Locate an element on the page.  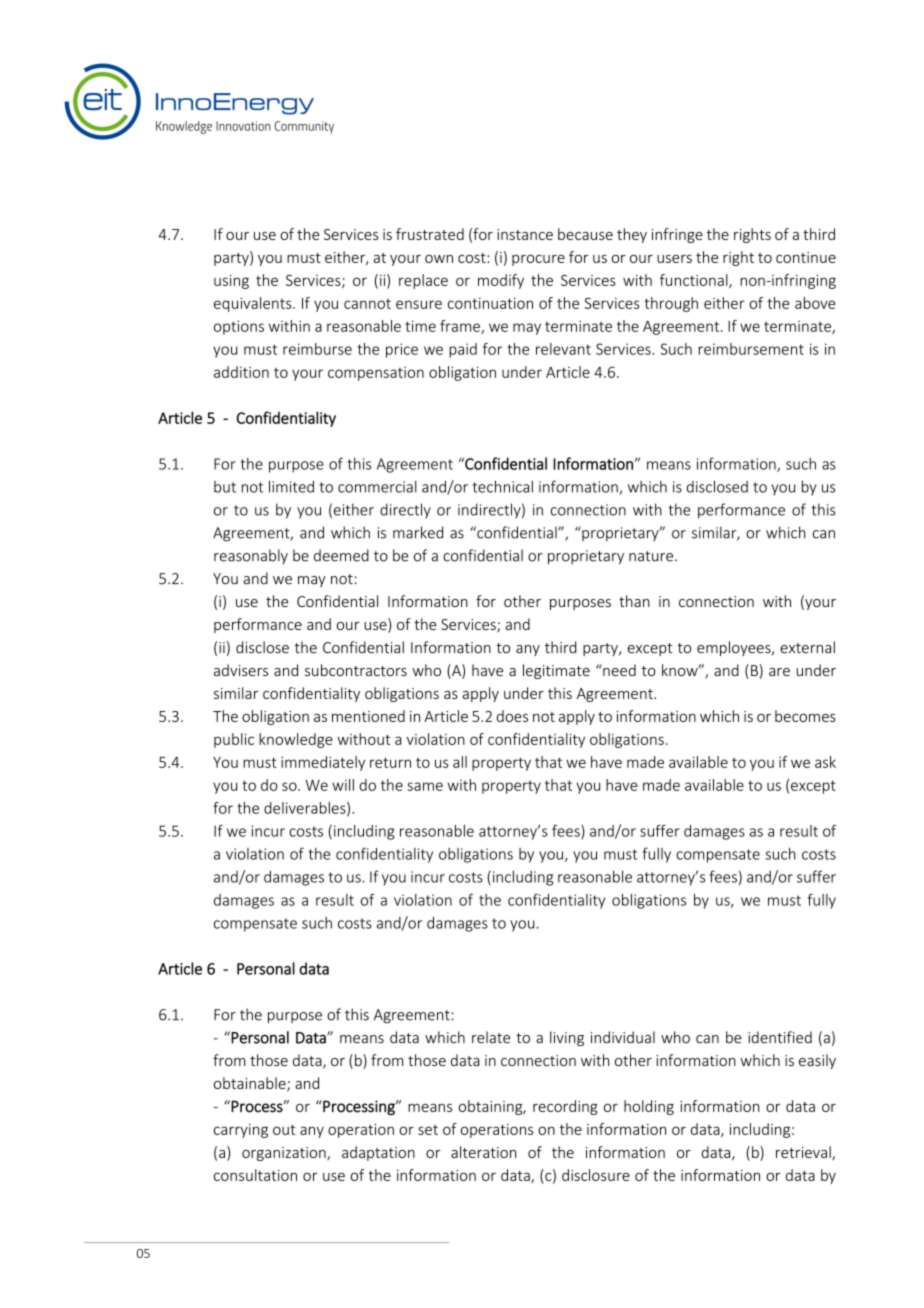
advisers is located at coordinates (241, 670).
